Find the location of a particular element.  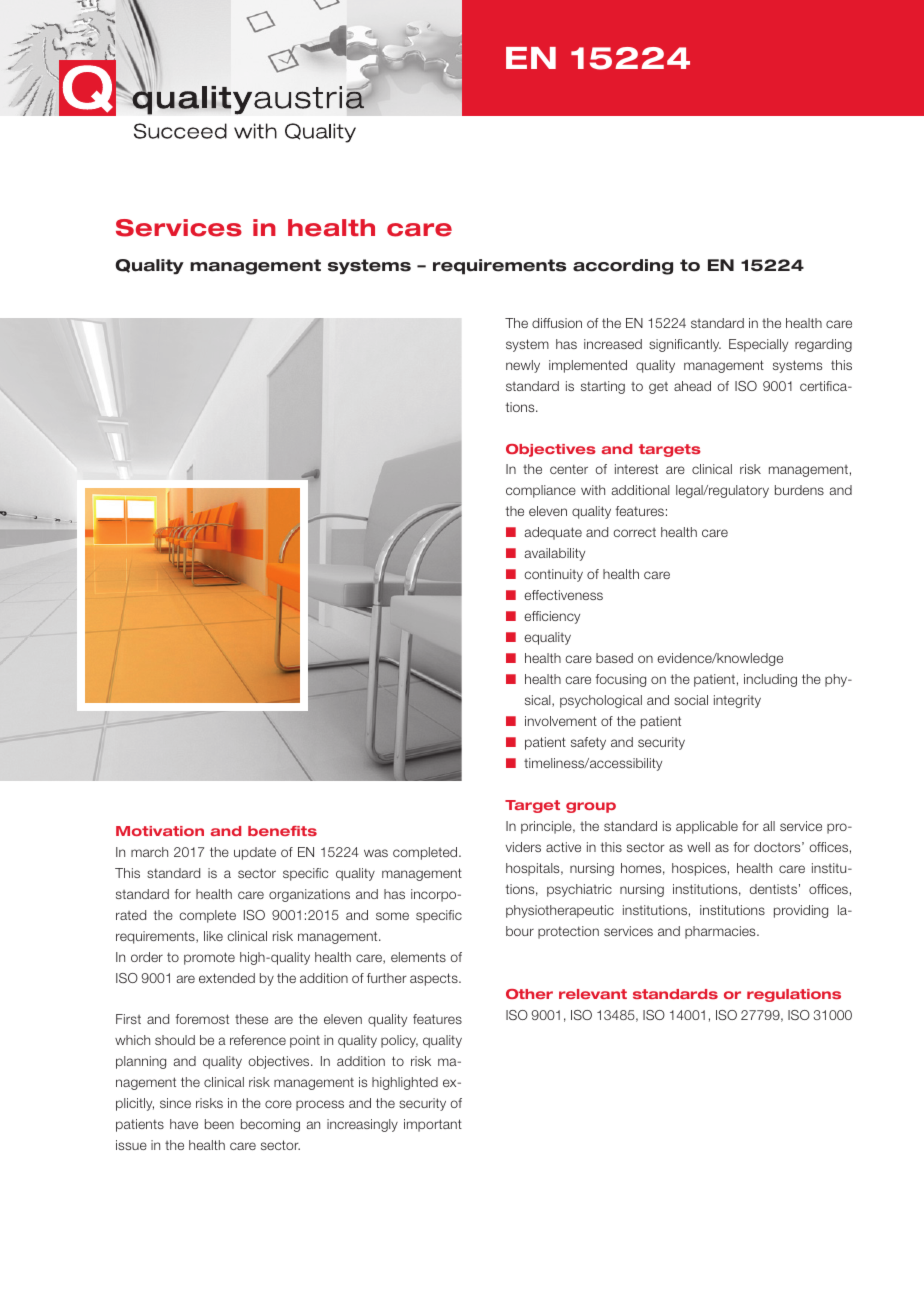

Motivation is located at coordinates (160, 831).
